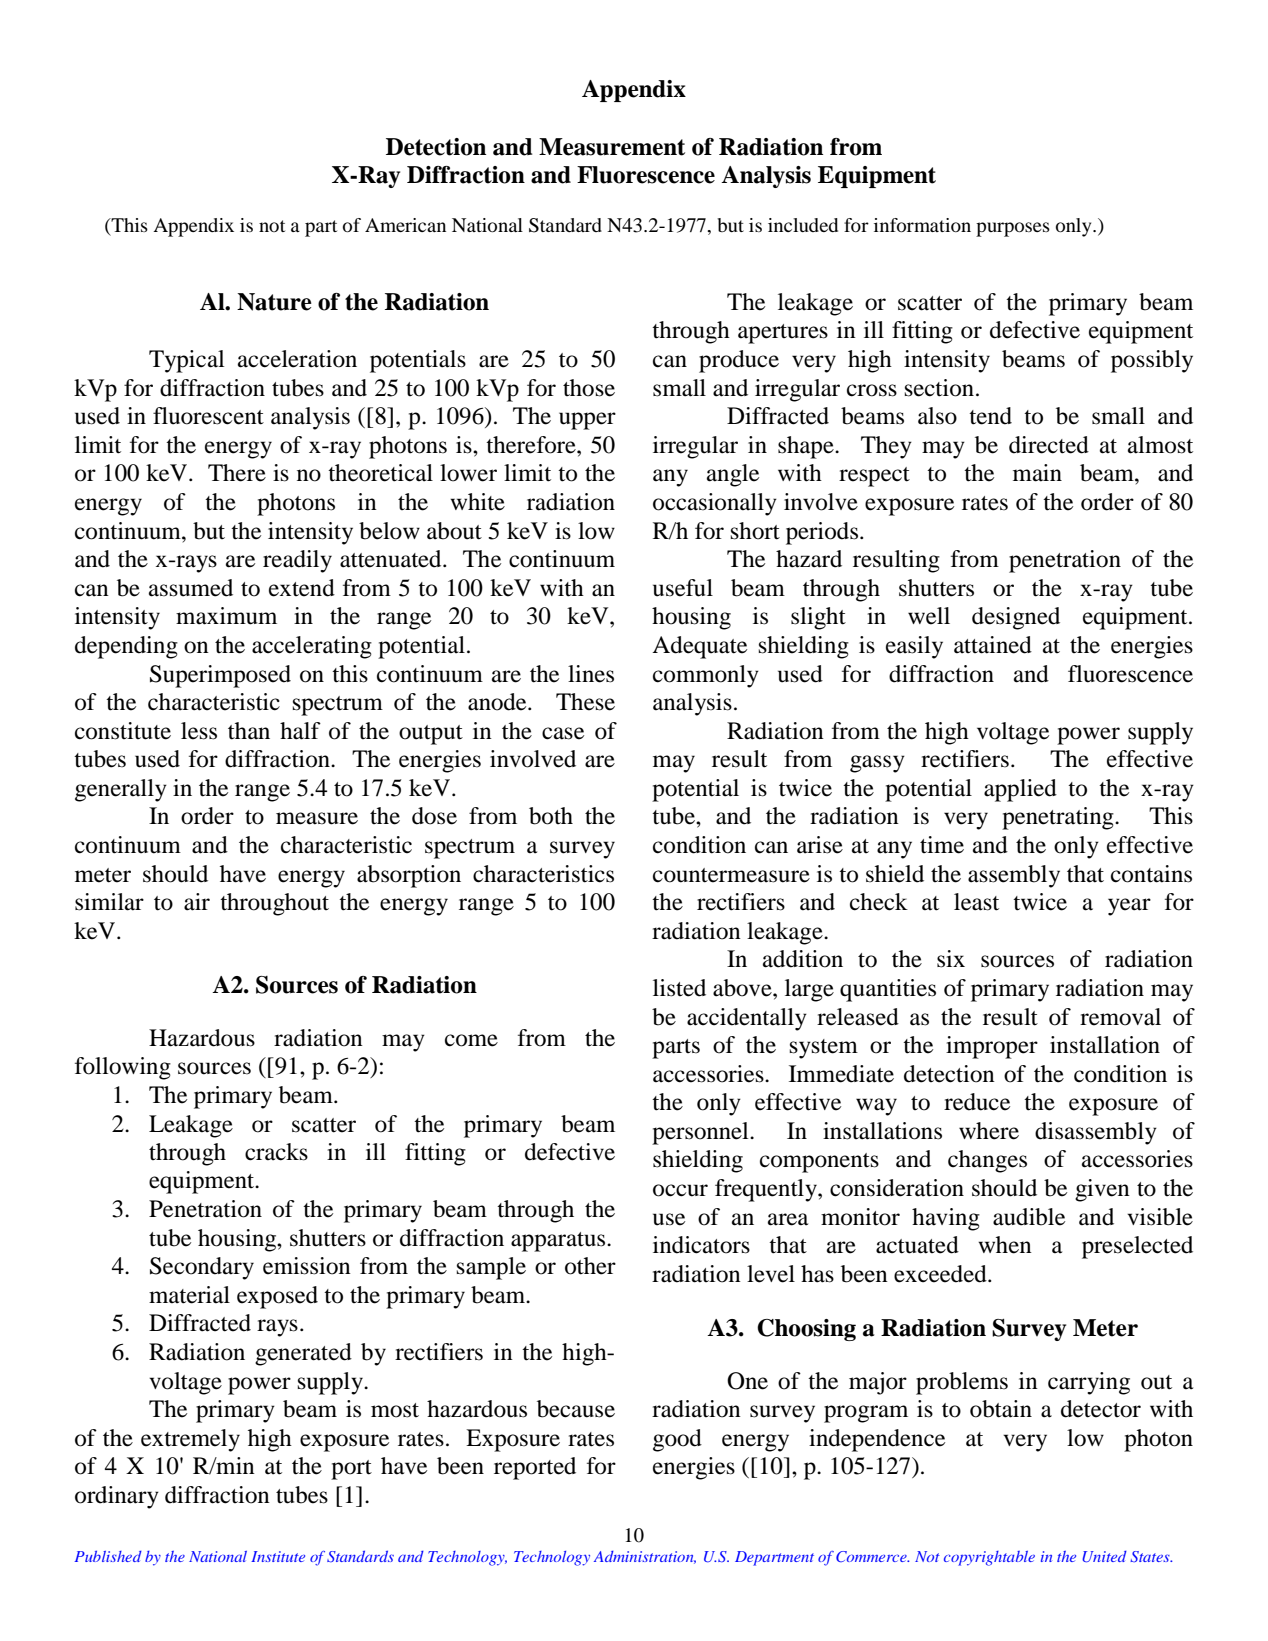 Image resolution: width=1268 pixels, height=1641 pixels. What do you see at coordinates (278, 1556) in the screenshot?
I see `Institute` at bounding box center [278, 1556].
